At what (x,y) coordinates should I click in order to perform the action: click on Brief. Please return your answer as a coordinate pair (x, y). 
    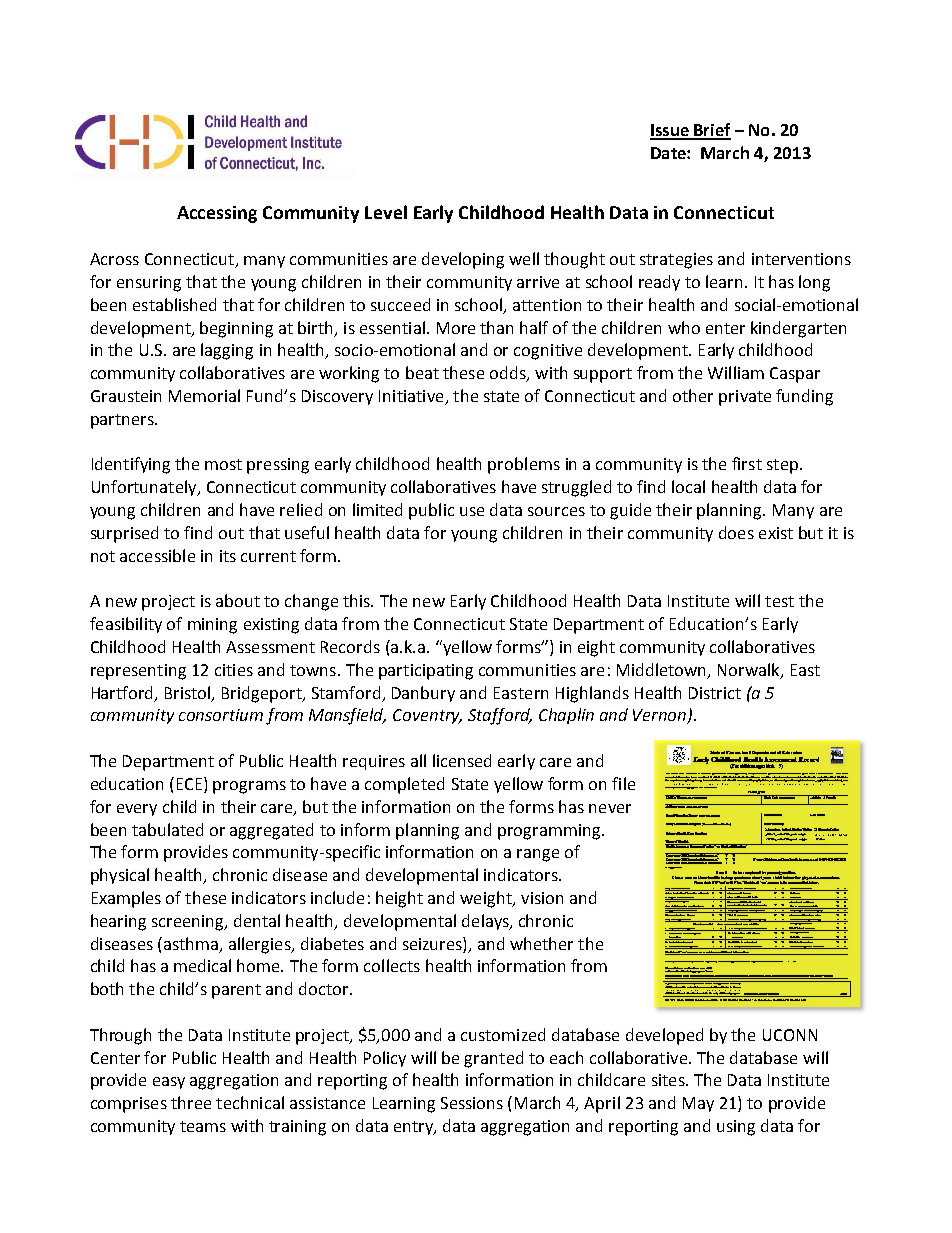
    Looking at the image, I should click on (711, 131).
